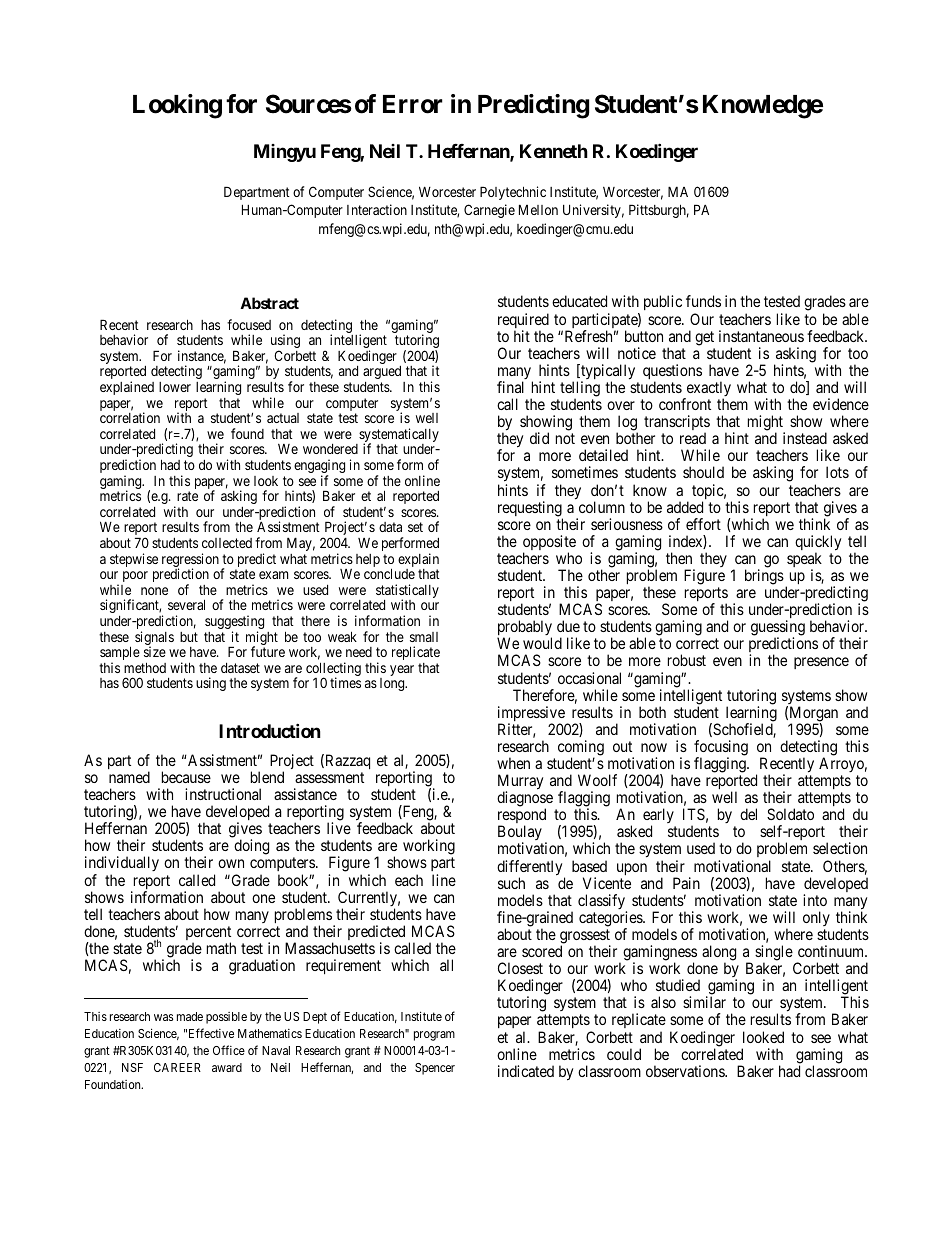 The height and width of the page is (1233, 952). I want to click on instructional, so click(223, 794).
